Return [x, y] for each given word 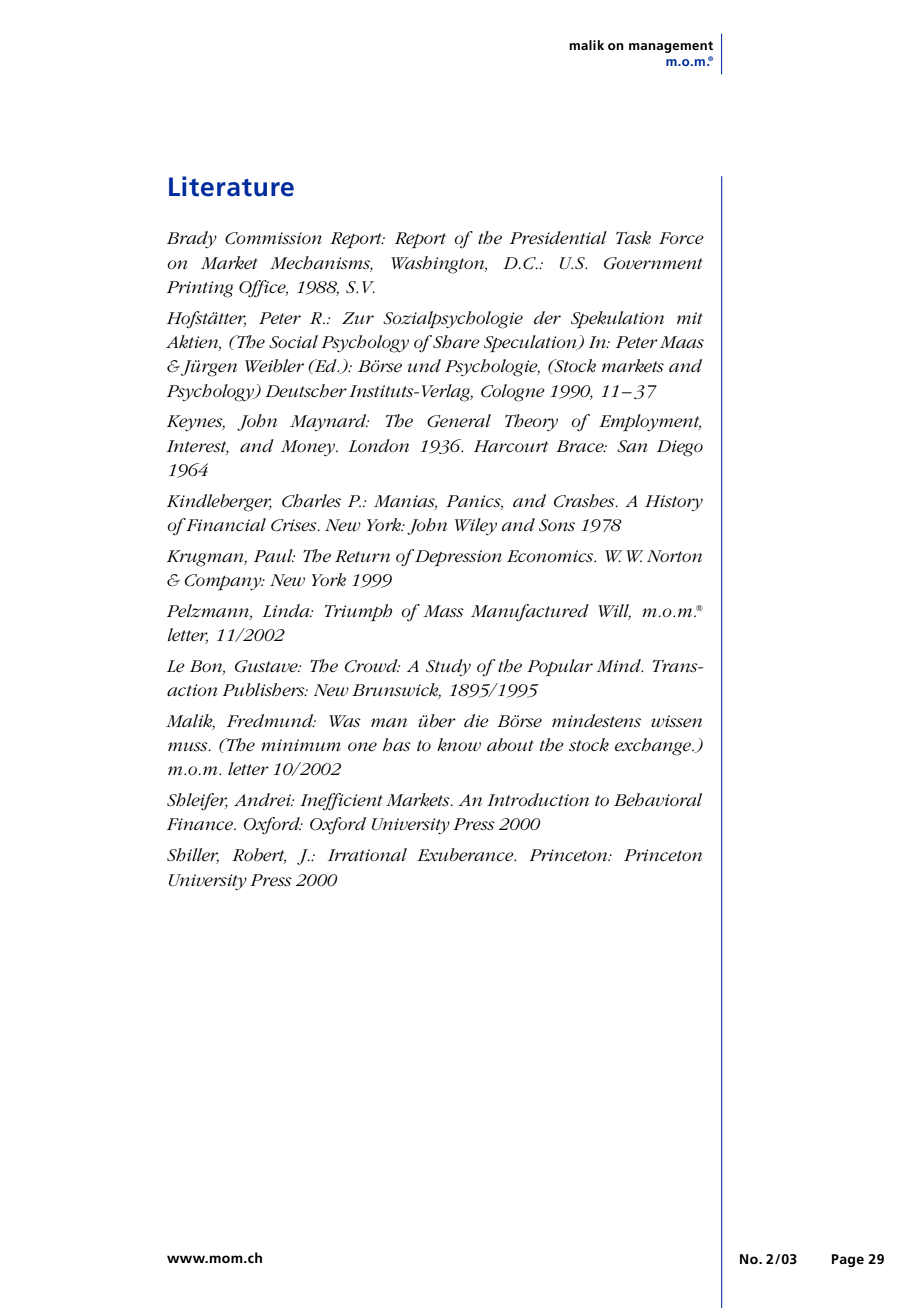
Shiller [193, 856]
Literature [231, 186]
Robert [259, 856]
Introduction [538, 800]
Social [293, 342]
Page [848, 1260]
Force [681, 238]
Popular [560, 668]
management [671, 47]
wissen [676, 721]
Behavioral [658, 800]
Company [224, 582]
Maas [682, 342]
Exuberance [466, 855]
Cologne [513, 393]
